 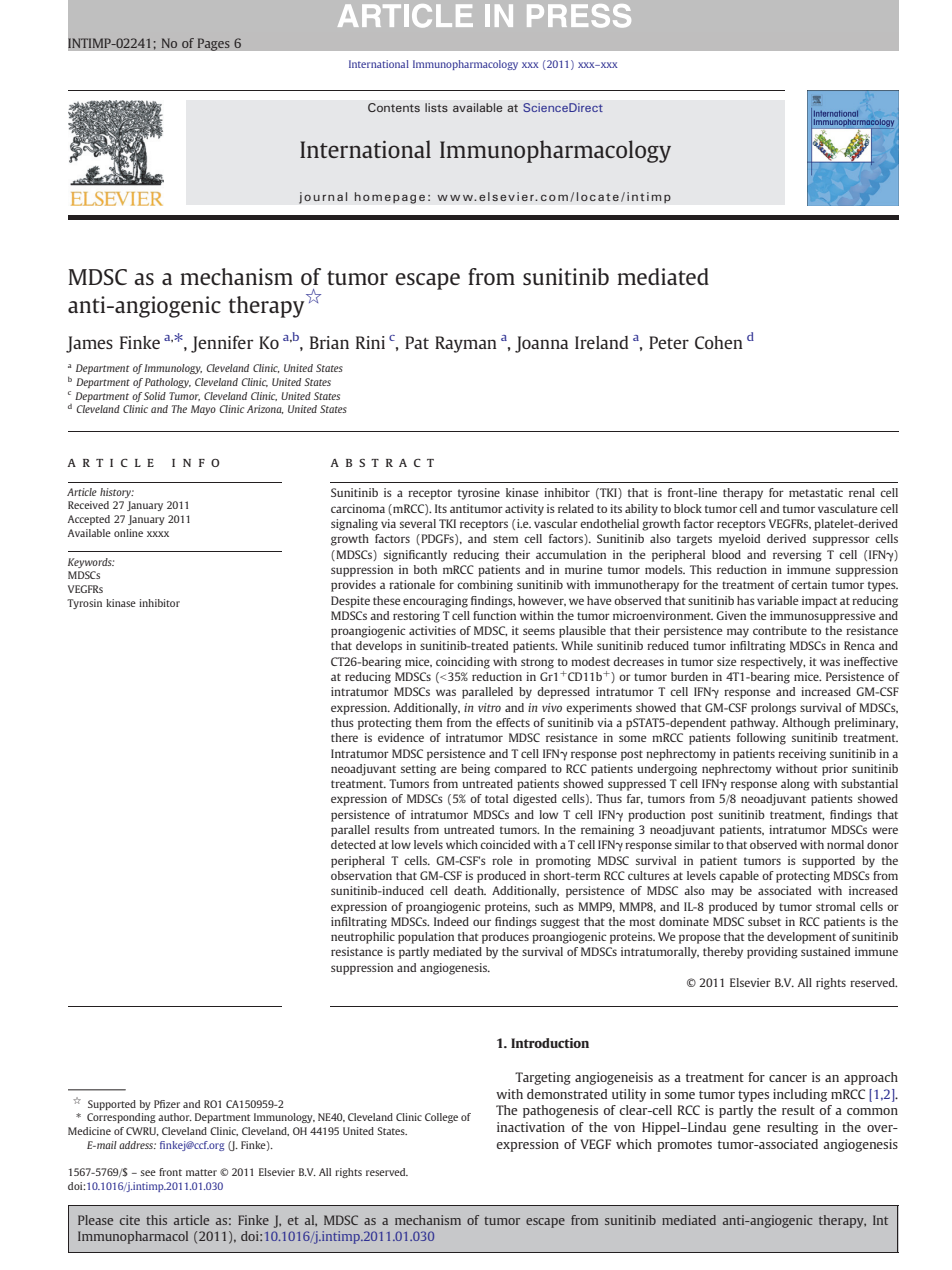 What do you see at coordinates (201, 1172) in the screenshot?
I see `matter` at bounding box center [201, 1172].
